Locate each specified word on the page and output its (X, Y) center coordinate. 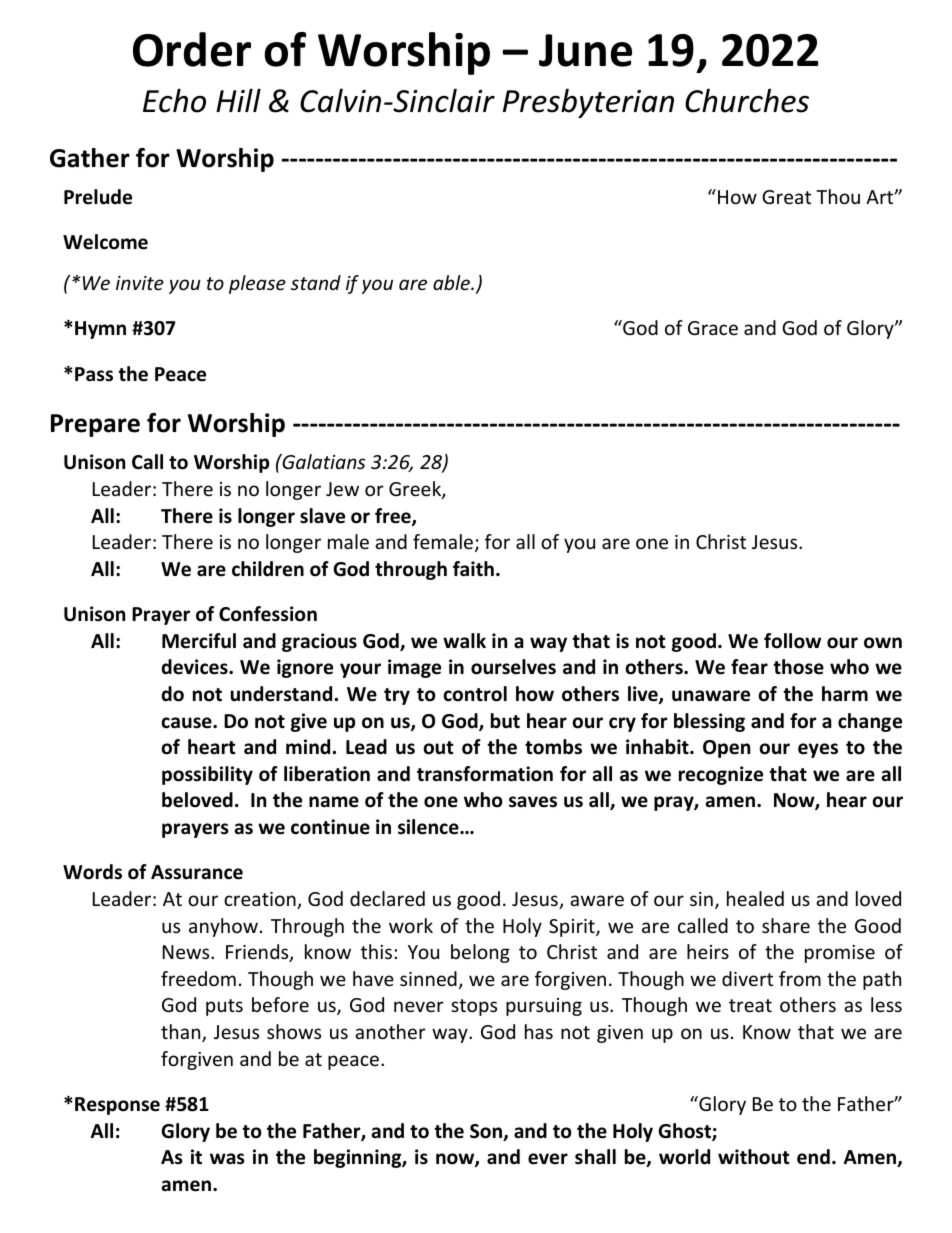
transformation (485, 774)
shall (595, 1157)
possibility (207, 775)
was (227, 1159)
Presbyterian (588, 103)
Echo (174, 100)
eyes (818, 750)
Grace (713, 328)
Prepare (95, 425)
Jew (342, 489)
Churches (747, 100)
